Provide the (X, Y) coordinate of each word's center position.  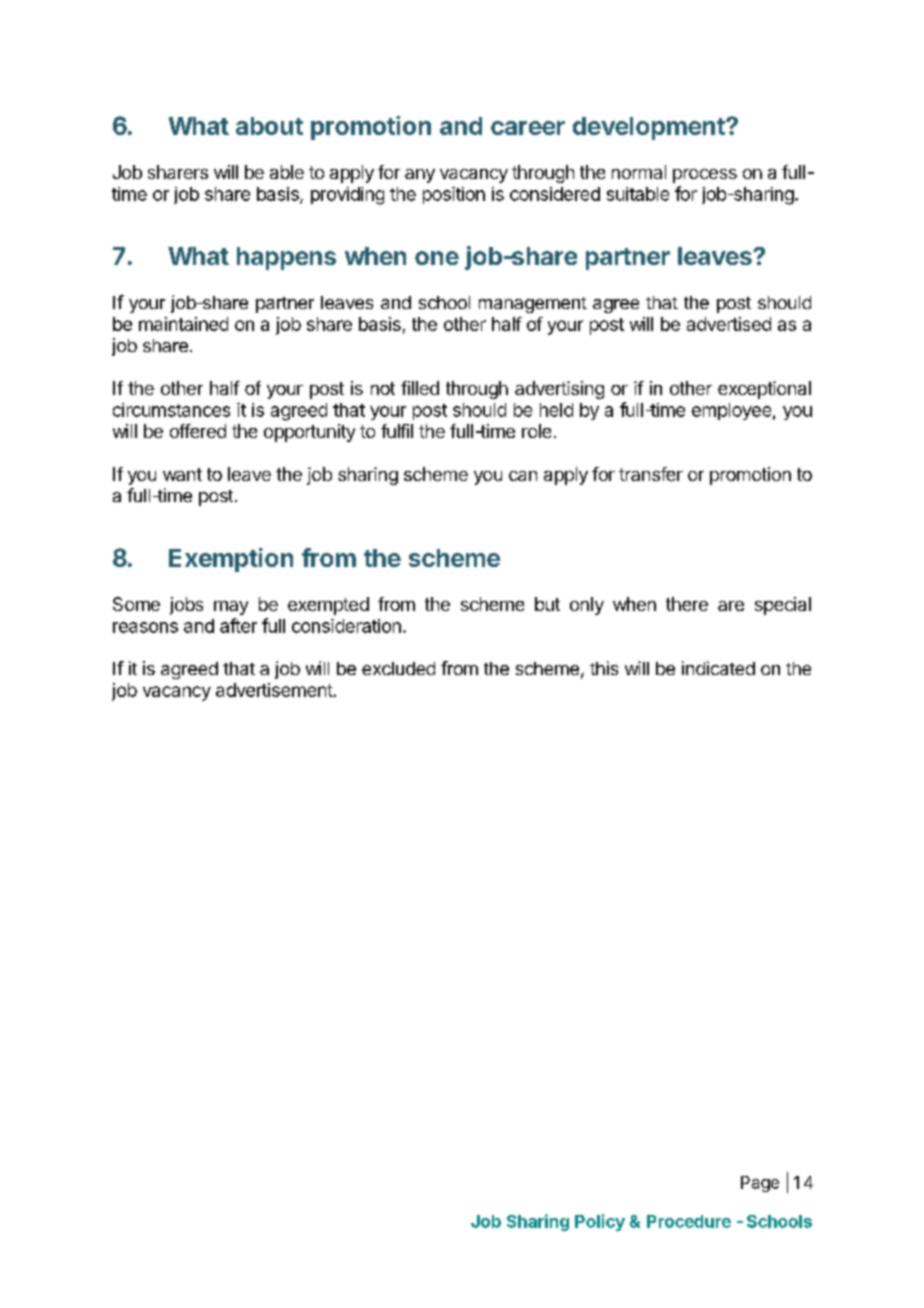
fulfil (397, 431)
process (705, 176)
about (269, 126)
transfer (651, 474)
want (182, 474)
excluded (398, 668)
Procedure (689, 1221)
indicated (718, 668)
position (454, 195)
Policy (600, 1222)
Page (760, 1184)
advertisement (274, 690)
